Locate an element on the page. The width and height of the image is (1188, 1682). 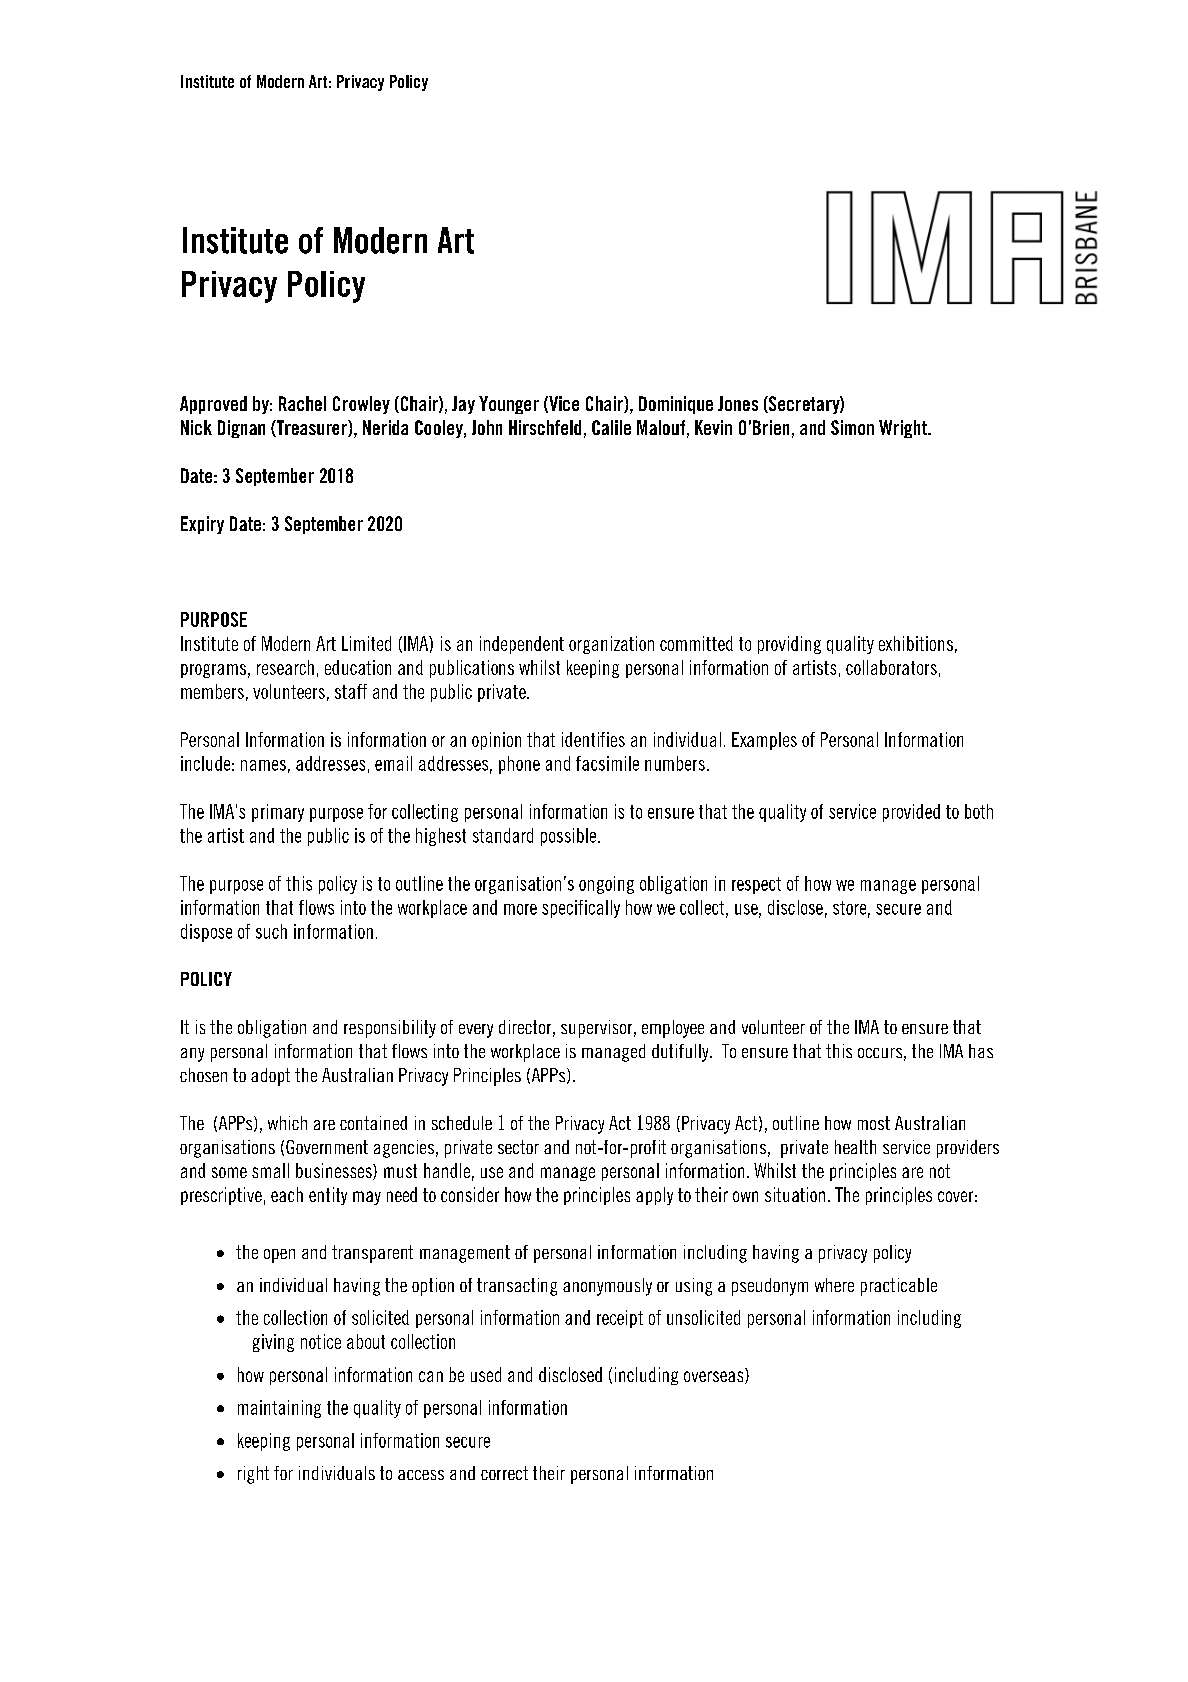
Younger is located at coordinates (509, 405).
